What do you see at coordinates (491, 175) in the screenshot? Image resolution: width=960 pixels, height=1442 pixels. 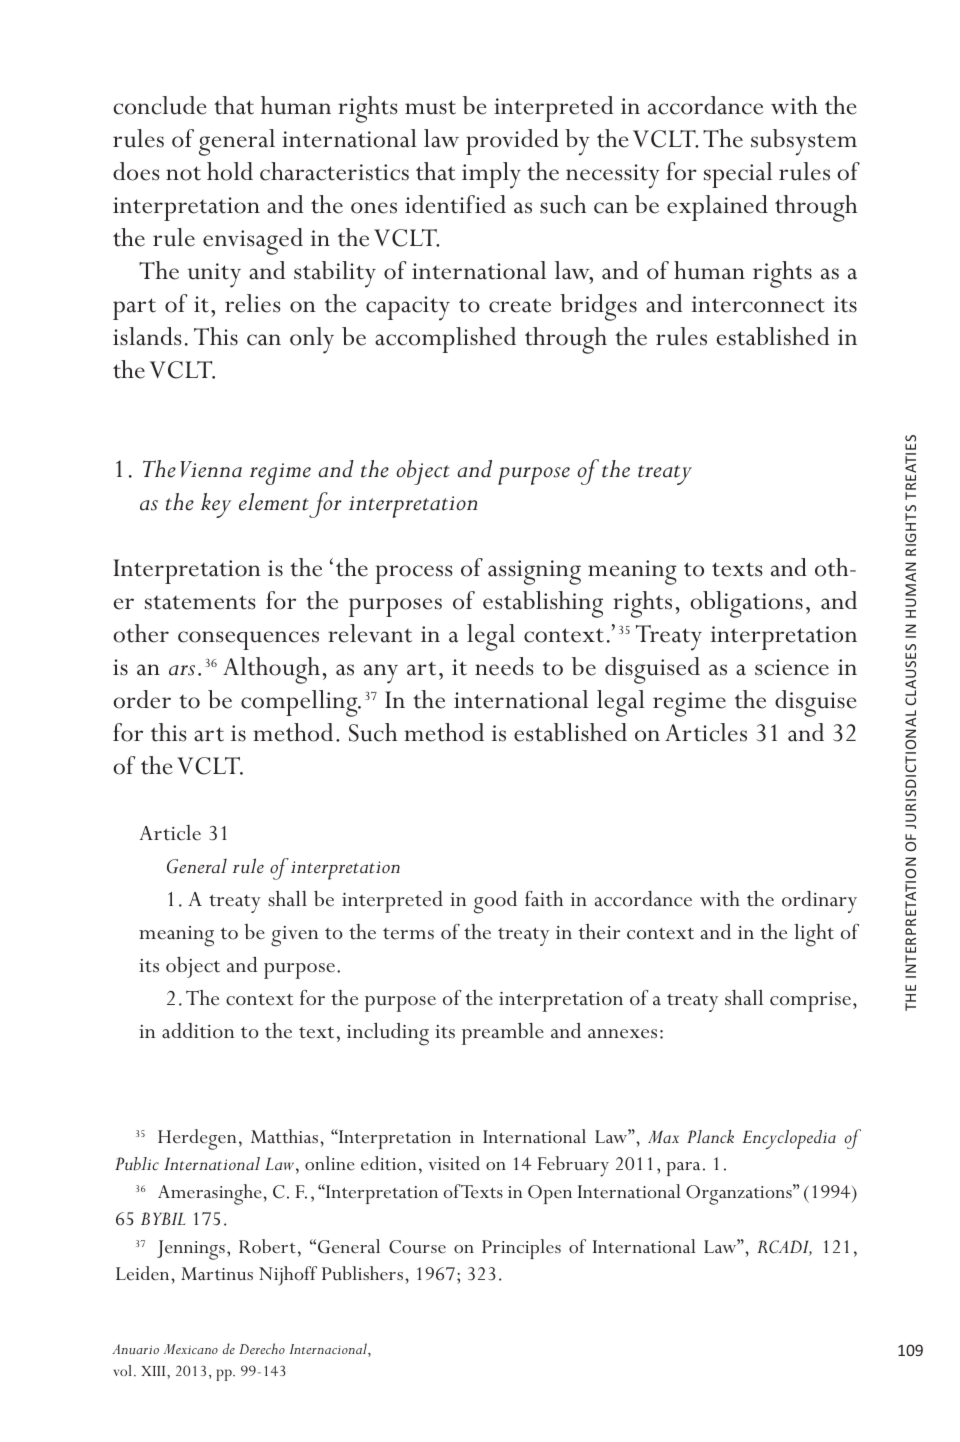 I see `imply` at bounding box center [491, 175].
